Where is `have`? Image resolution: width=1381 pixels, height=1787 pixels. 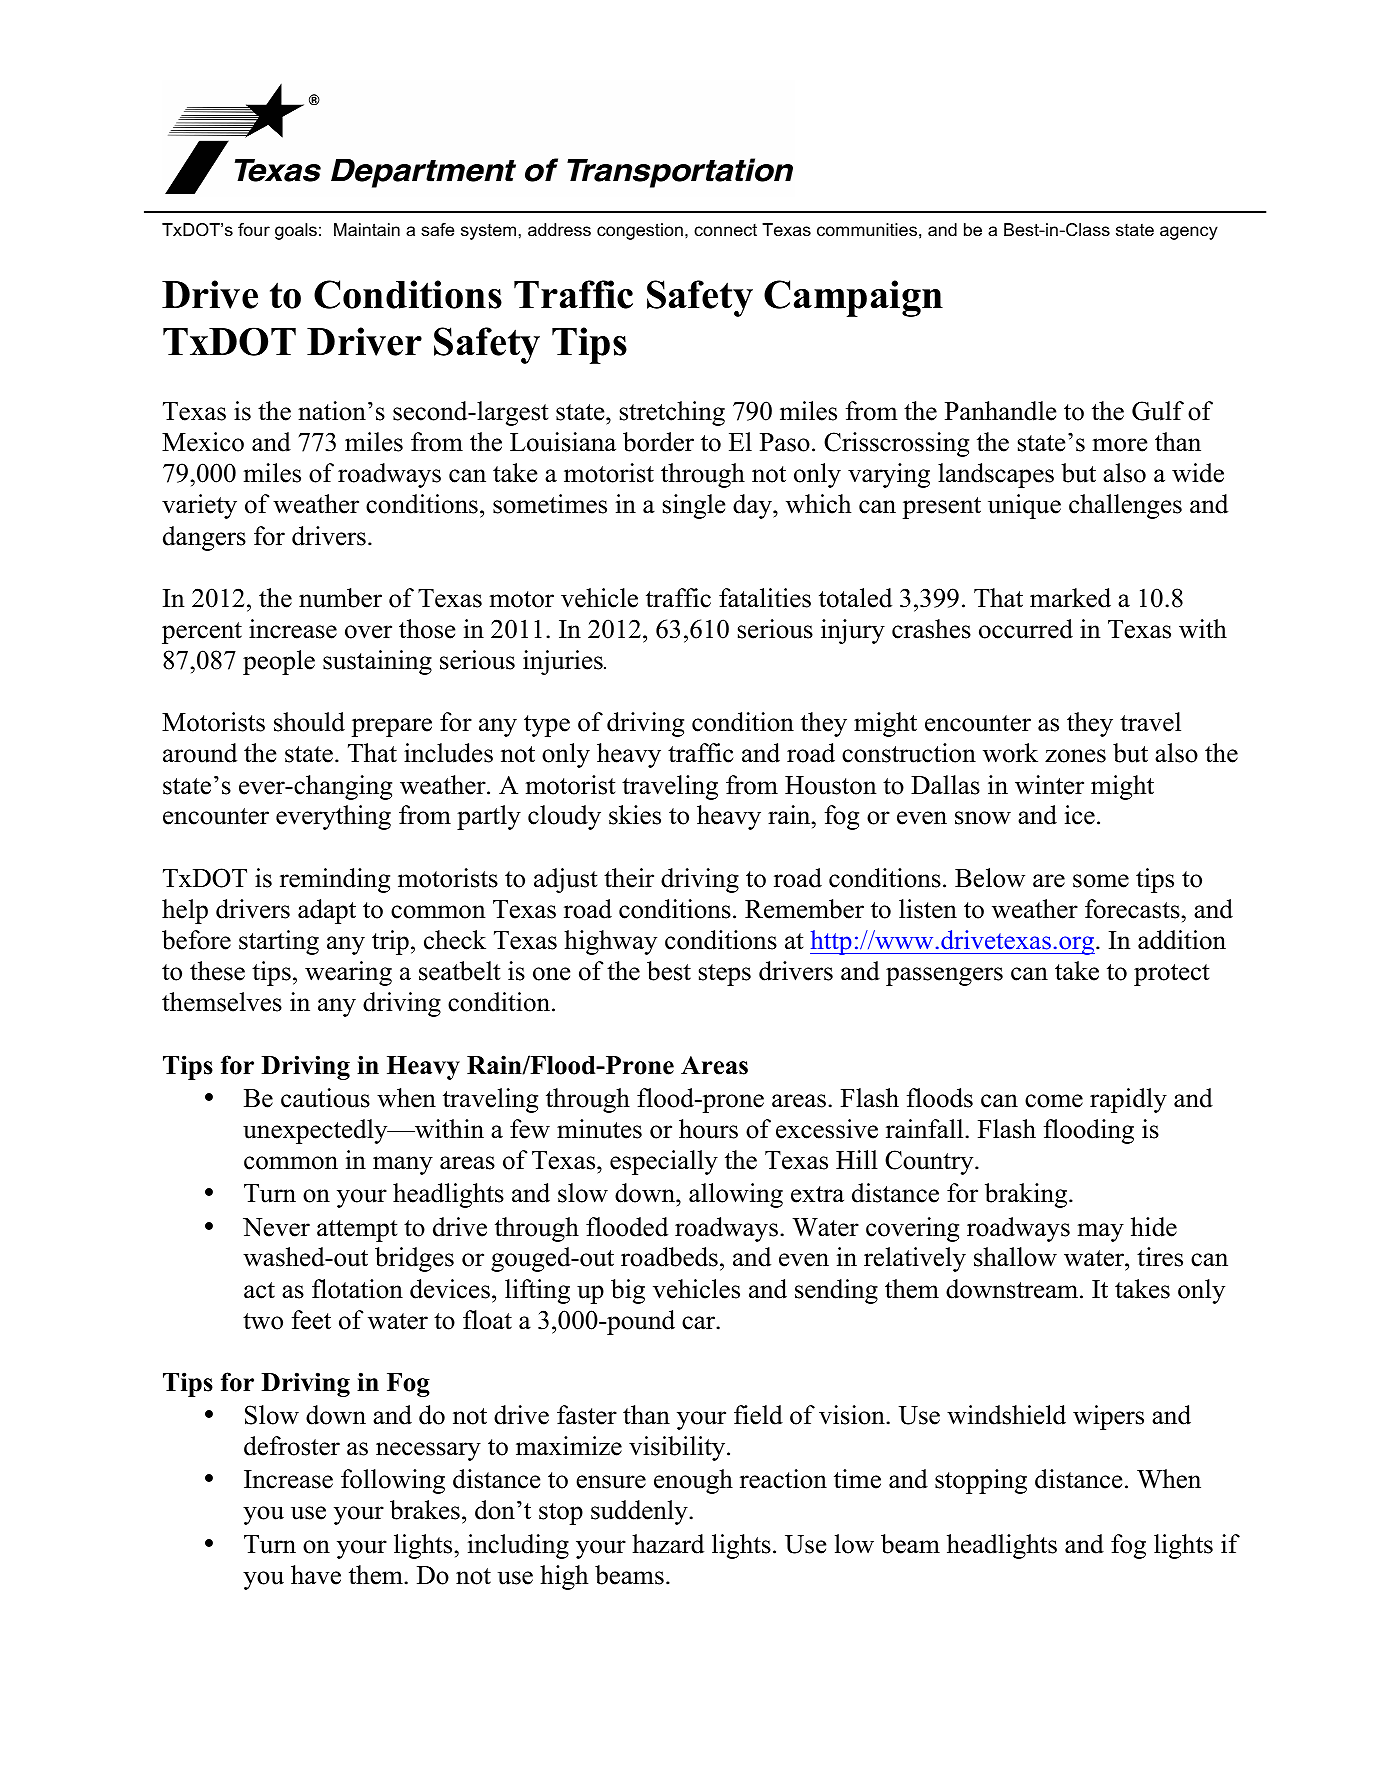
have is located at coordinates (316, 1575).
